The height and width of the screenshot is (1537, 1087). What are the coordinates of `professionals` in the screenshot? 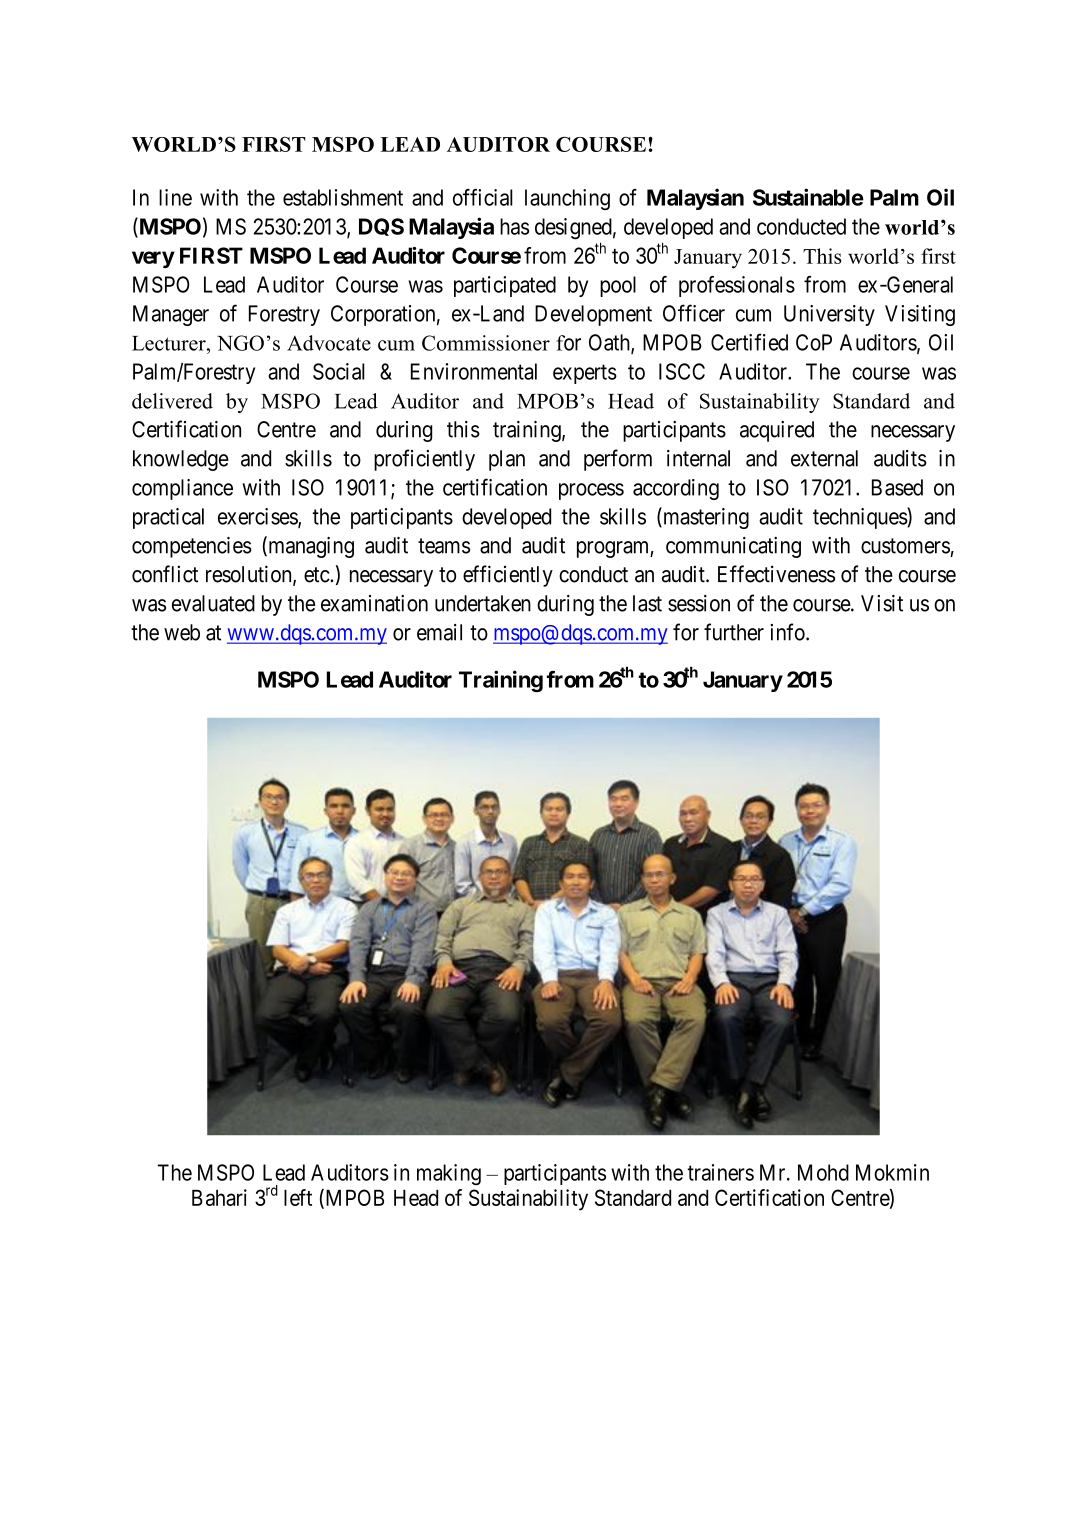 It's located at (737, 286).
